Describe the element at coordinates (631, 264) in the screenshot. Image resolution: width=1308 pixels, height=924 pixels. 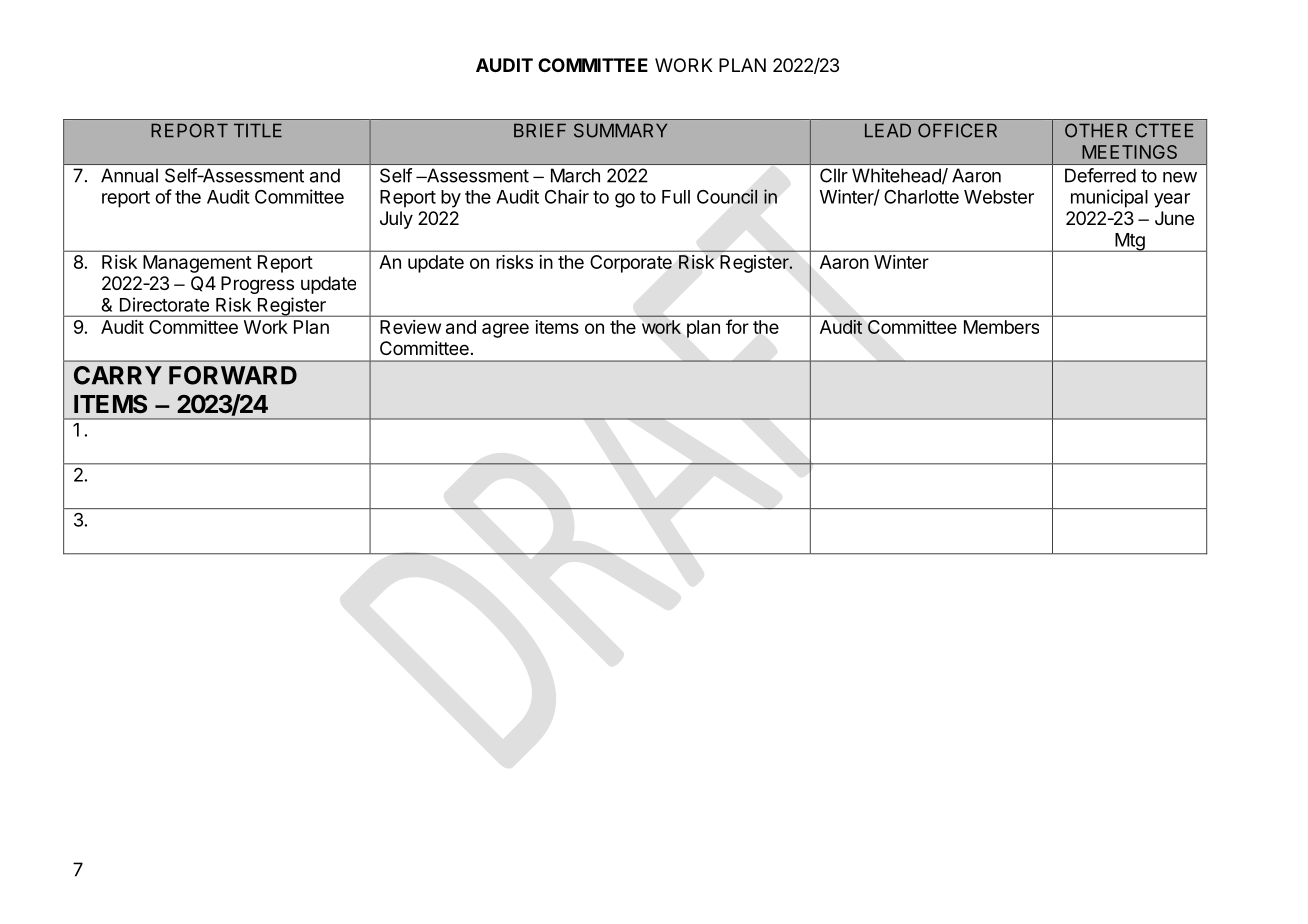
I see `Corporate` at that location.
